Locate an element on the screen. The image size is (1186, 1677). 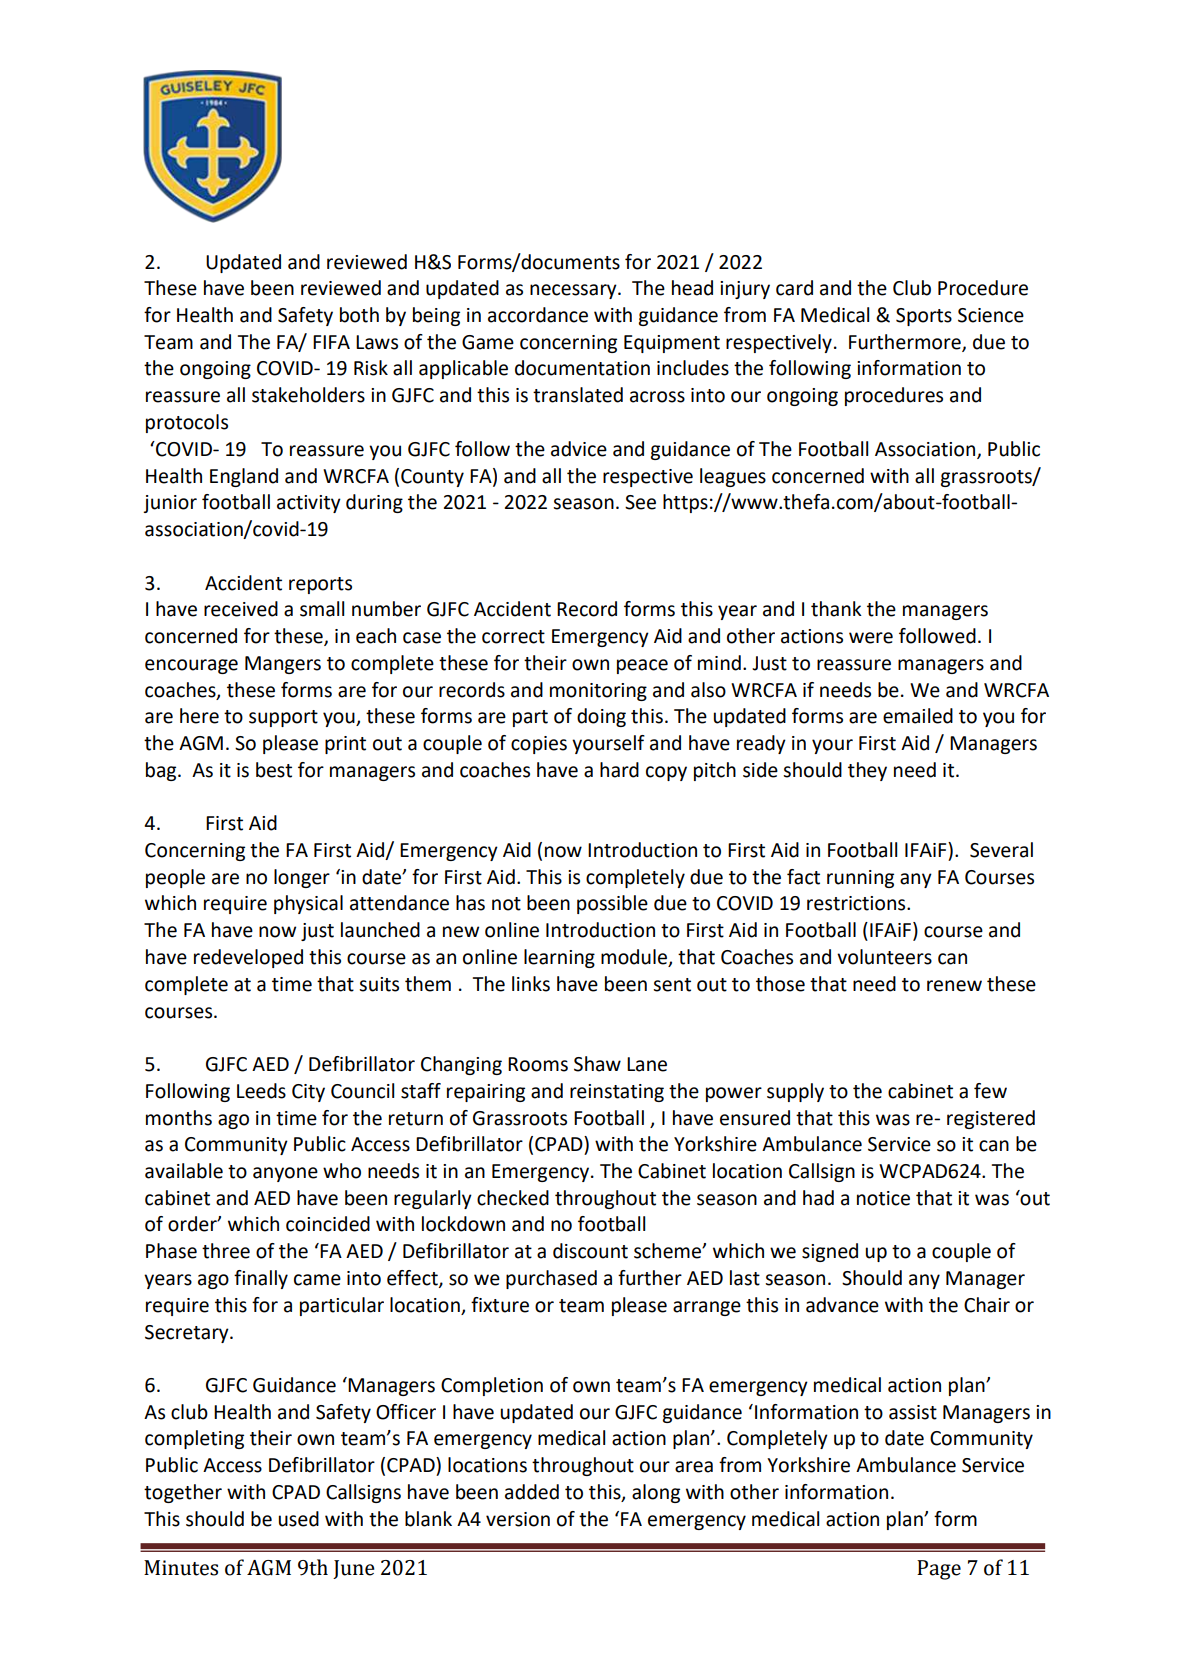
were is located at coordinates (871, 638).
